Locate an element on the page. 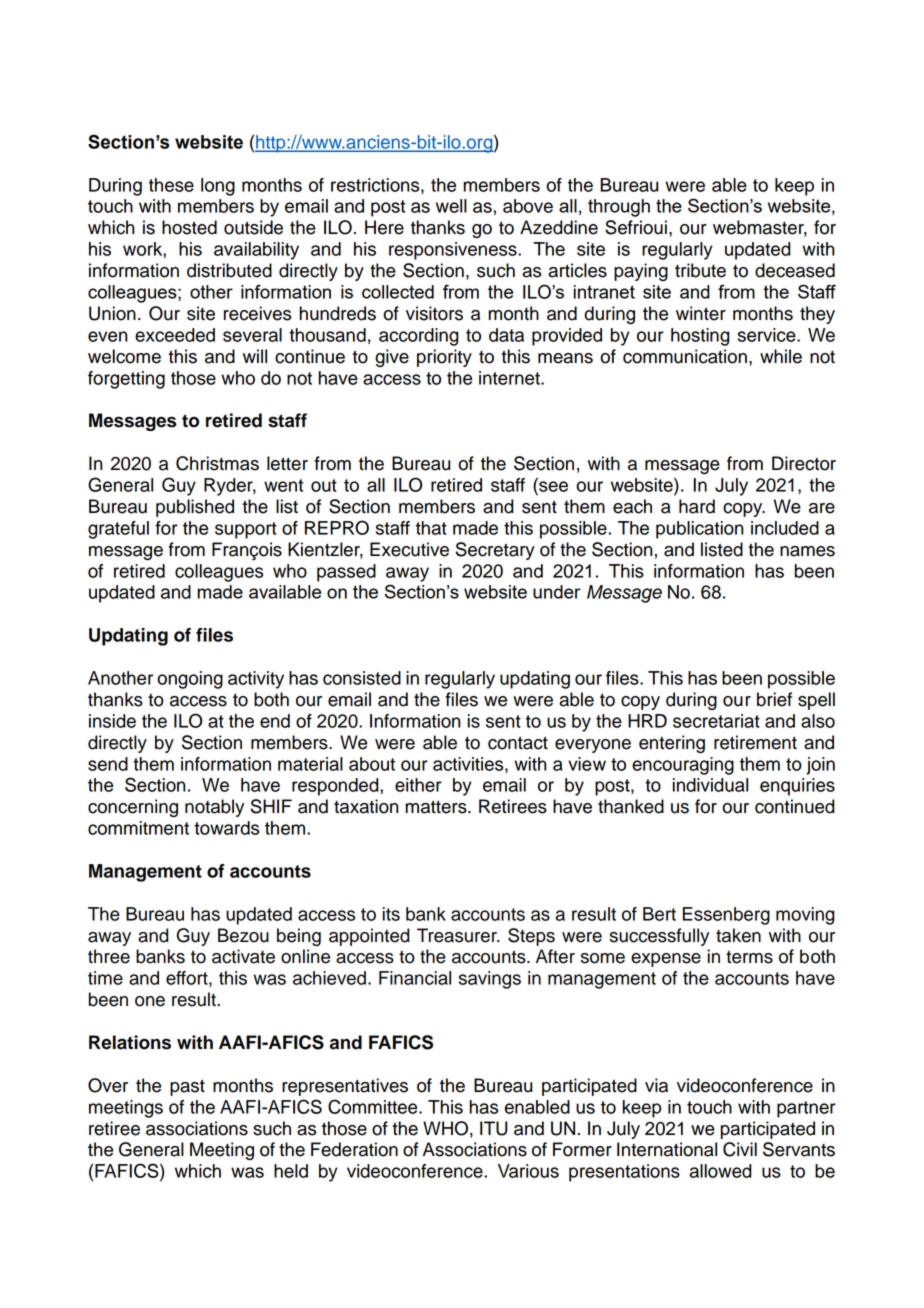 The width and height of the image is (924, 1308). consisted is located at coordinates (362, 678).
